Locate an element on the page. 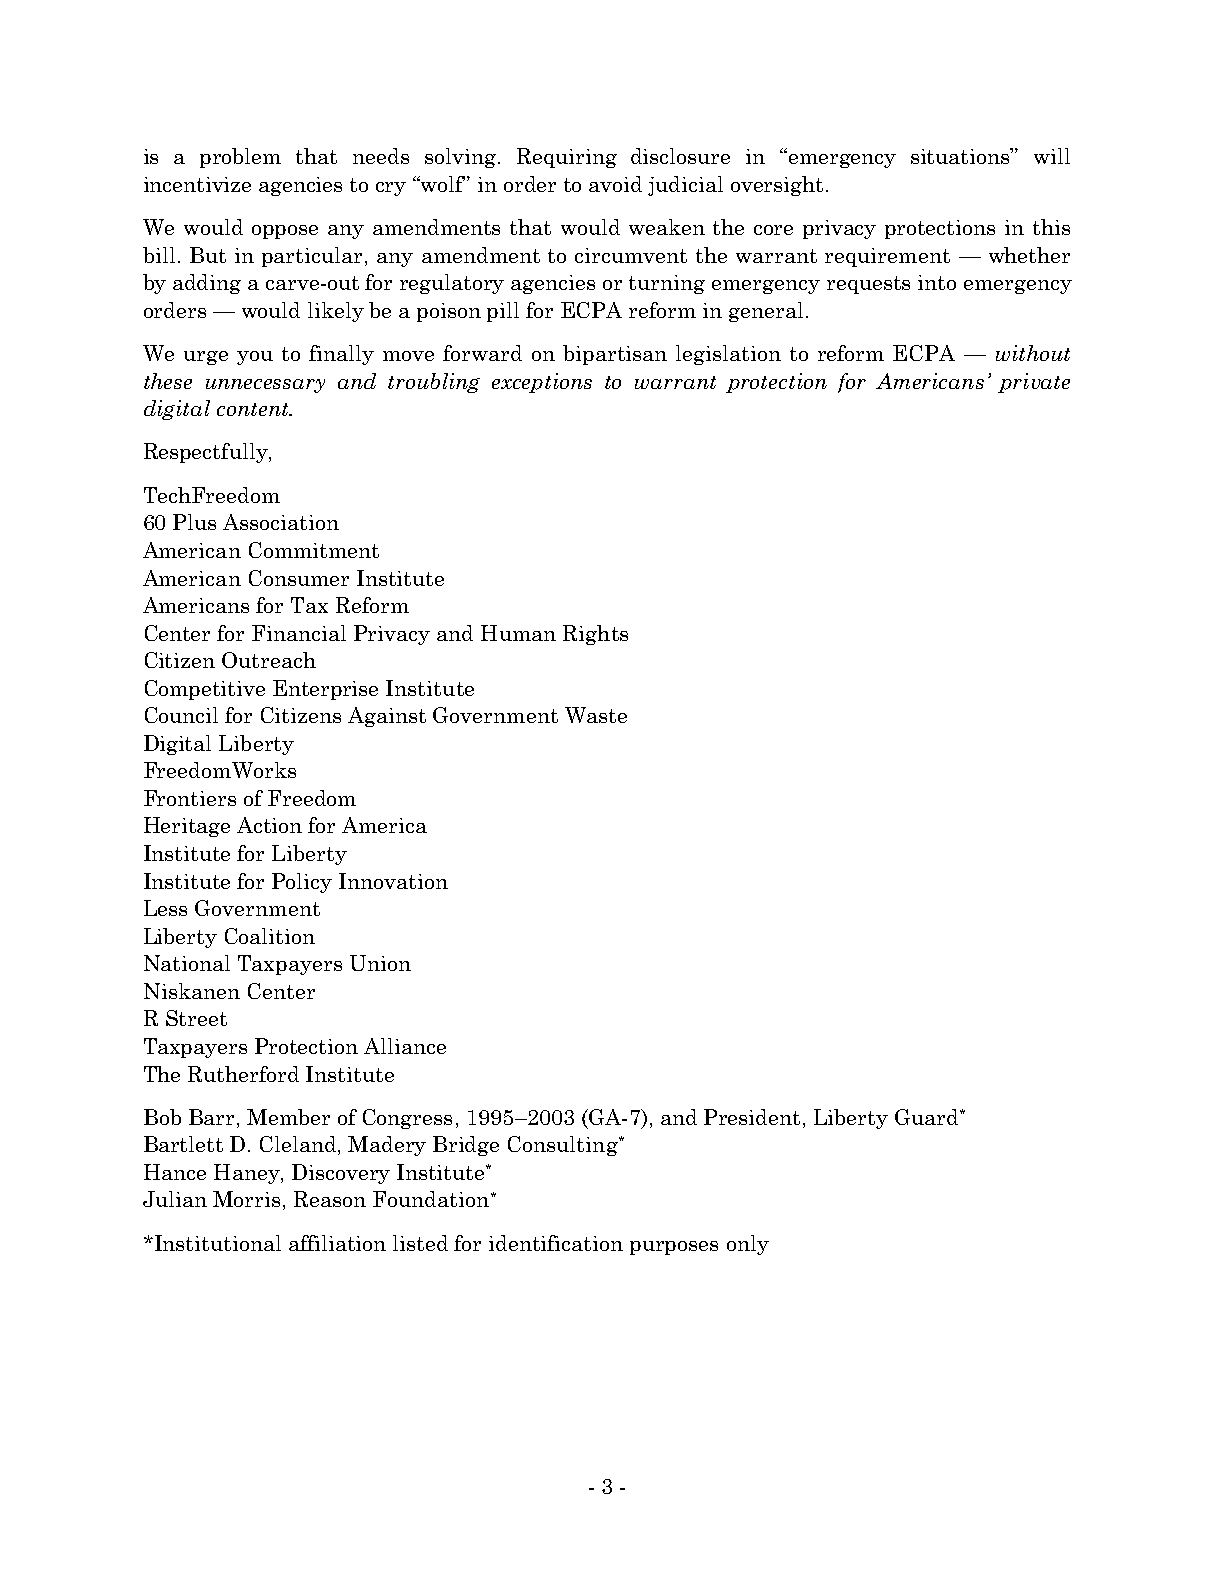 This page has height=1571, width=1214. problem is located at coordinates (240, 158).
